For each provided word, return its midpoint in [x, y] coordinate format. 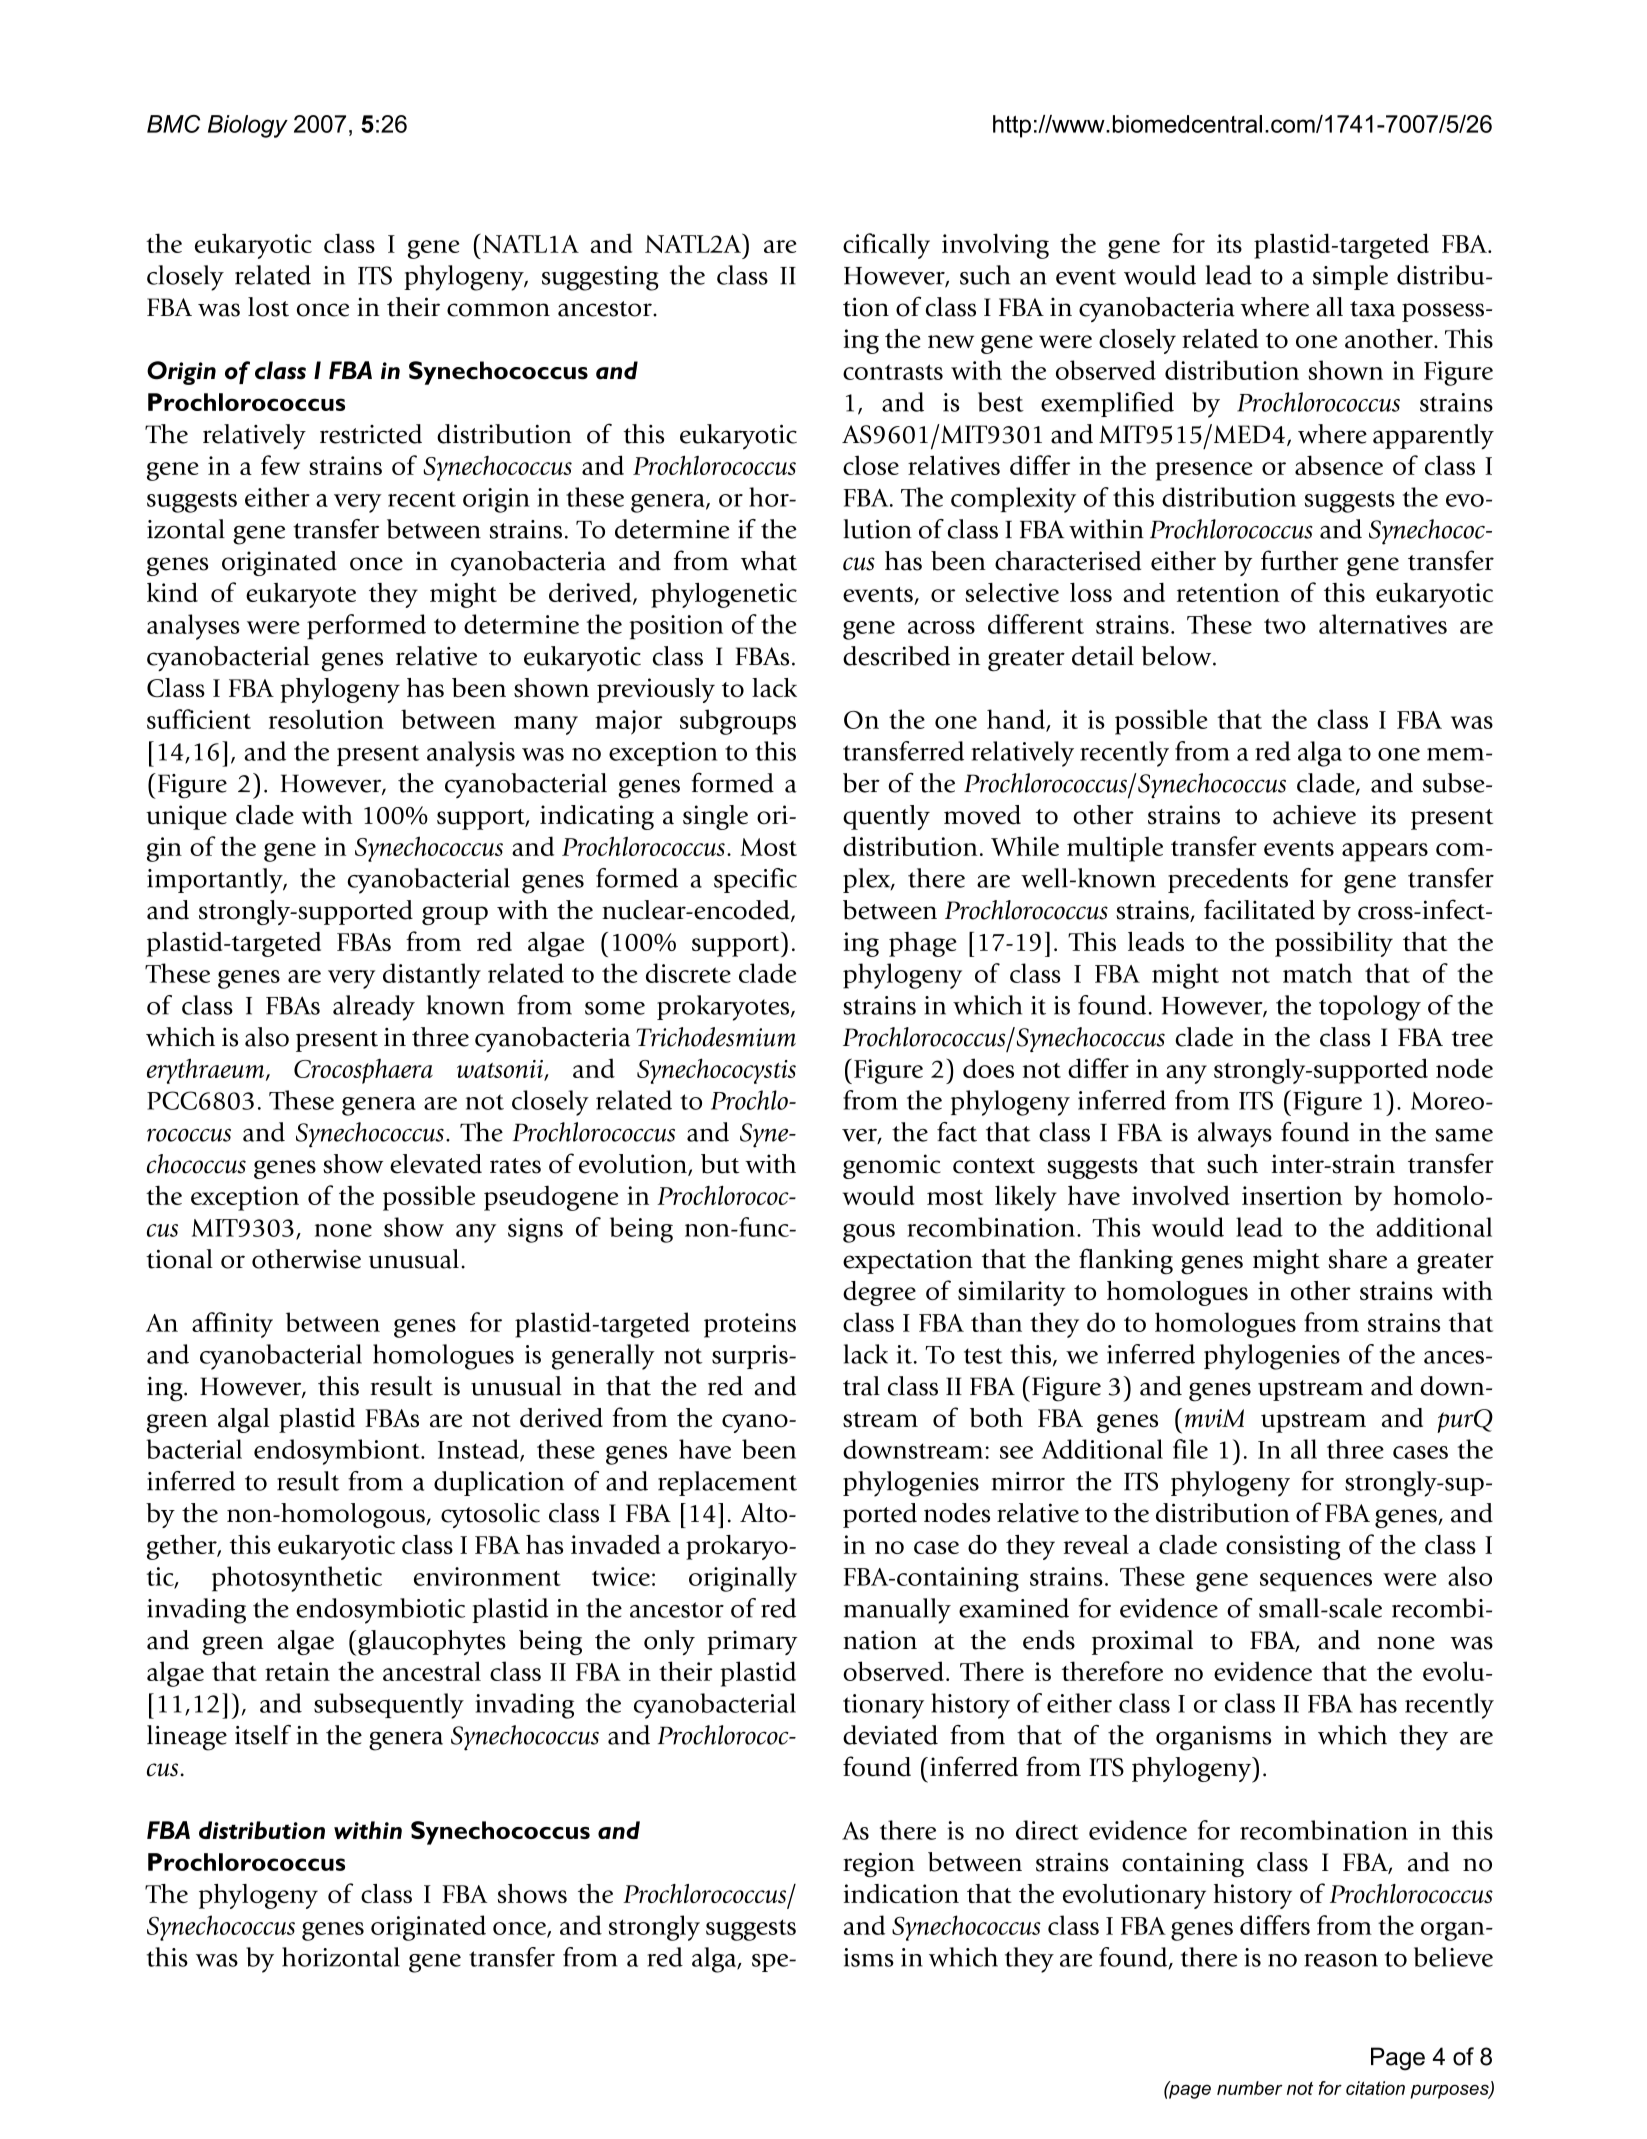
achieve [1314, 815]
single [715, 817]
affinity [232, 1325]
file [1190, 1449]
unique [186, 817]
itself [263, 1735]
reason [1341, 1960]
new [951, 341]
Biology [248, 126]
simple [1350, 277]
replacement [727, 1483]
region [879, 1864]
